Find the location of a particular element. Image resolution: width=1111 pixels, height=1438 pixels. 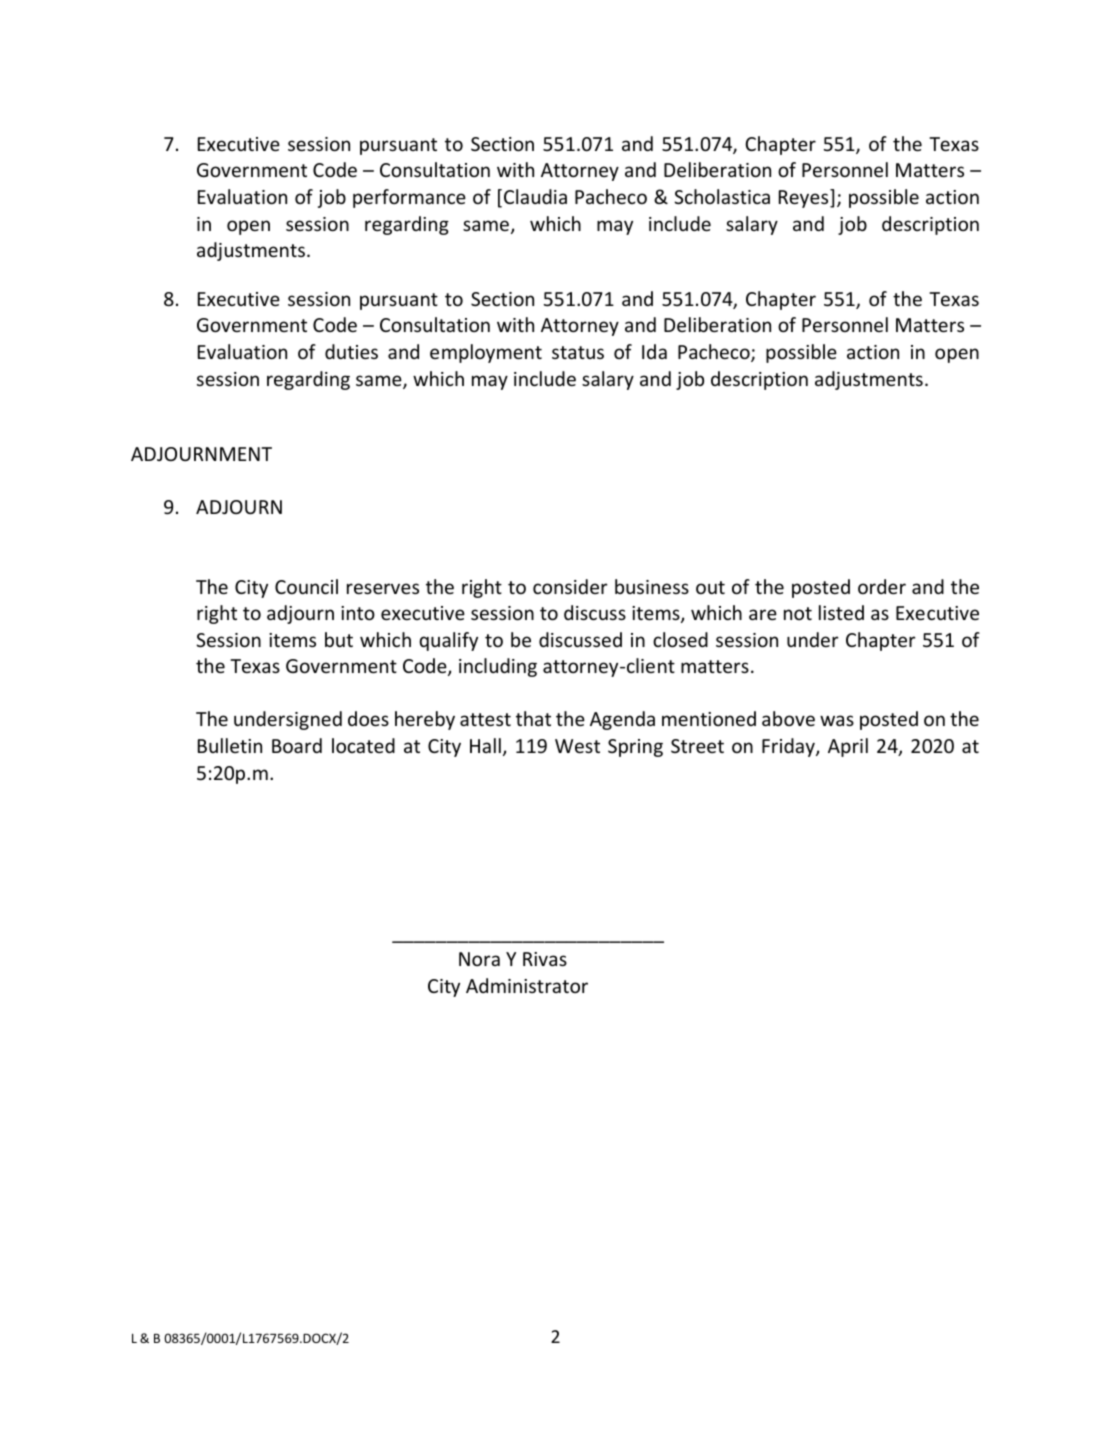

status is located at coordinates (578, 352).
